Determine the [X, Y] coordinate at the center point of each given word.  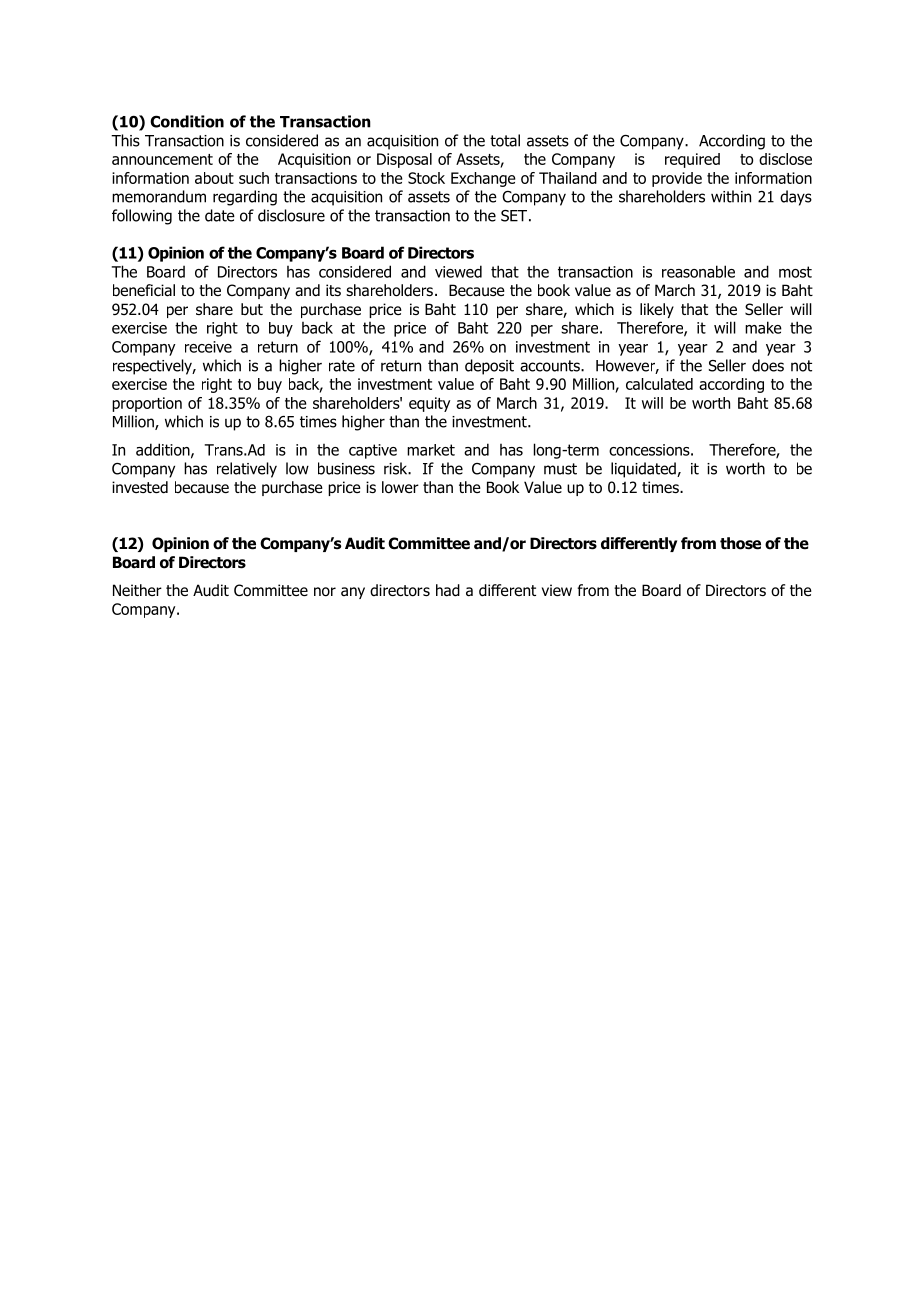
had [448, 590]
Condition [187, 121]
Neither [137, 590]
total [505, 140]
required [692, 160]
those [740, 543]
